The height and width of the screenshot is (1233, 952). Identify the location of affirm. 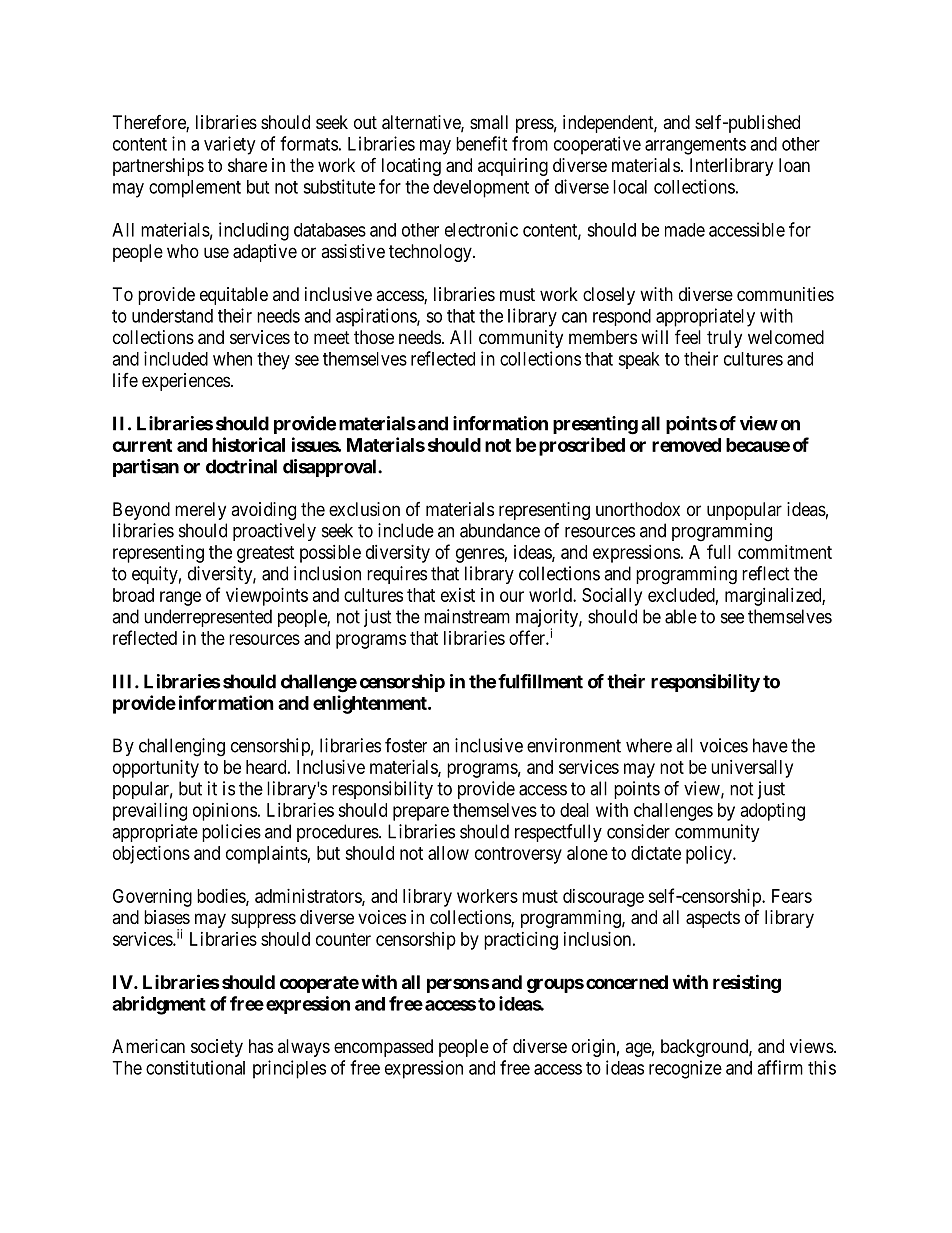
(780, 1067).
